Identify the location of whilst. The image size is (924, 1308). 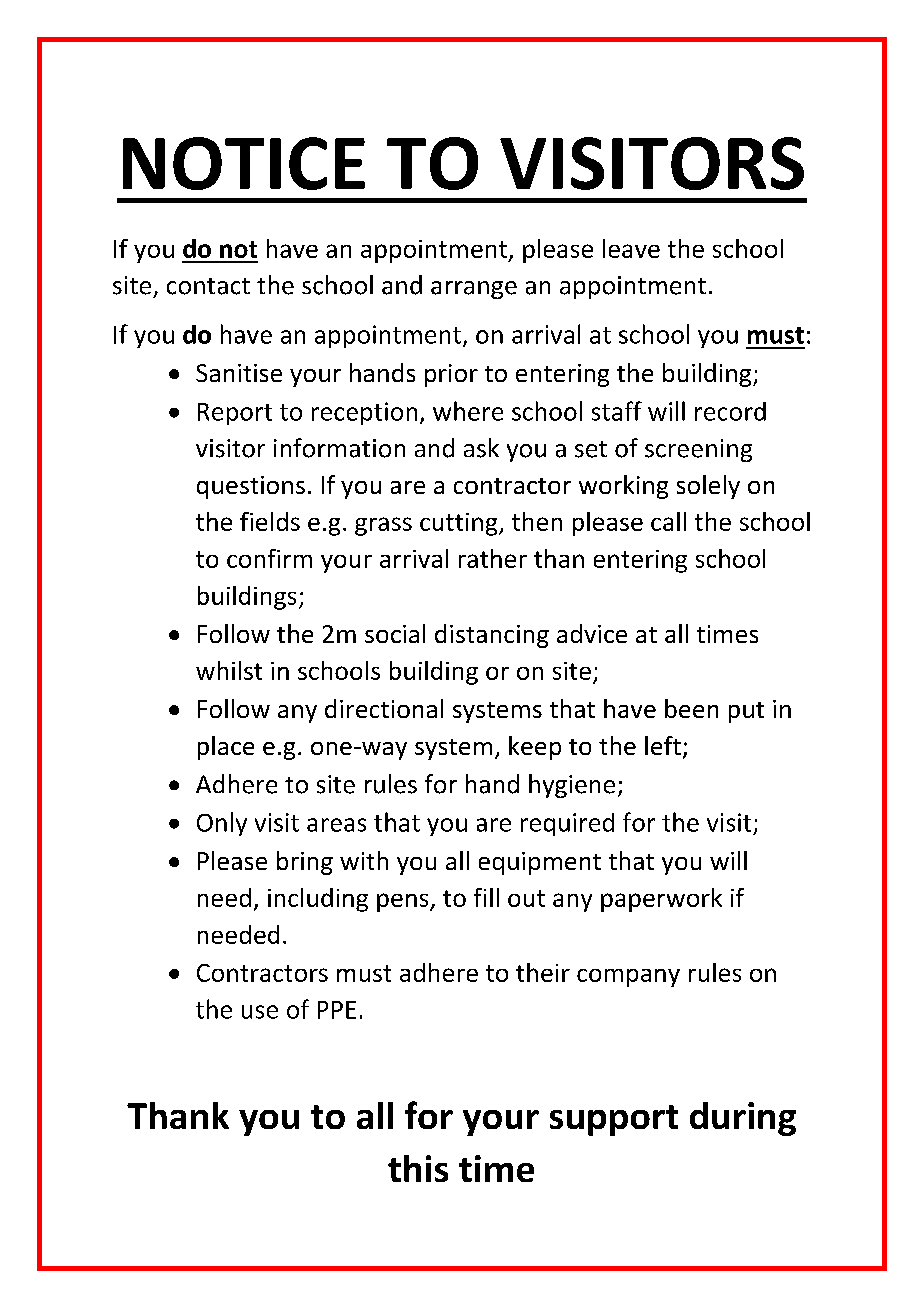
(229, 670).
